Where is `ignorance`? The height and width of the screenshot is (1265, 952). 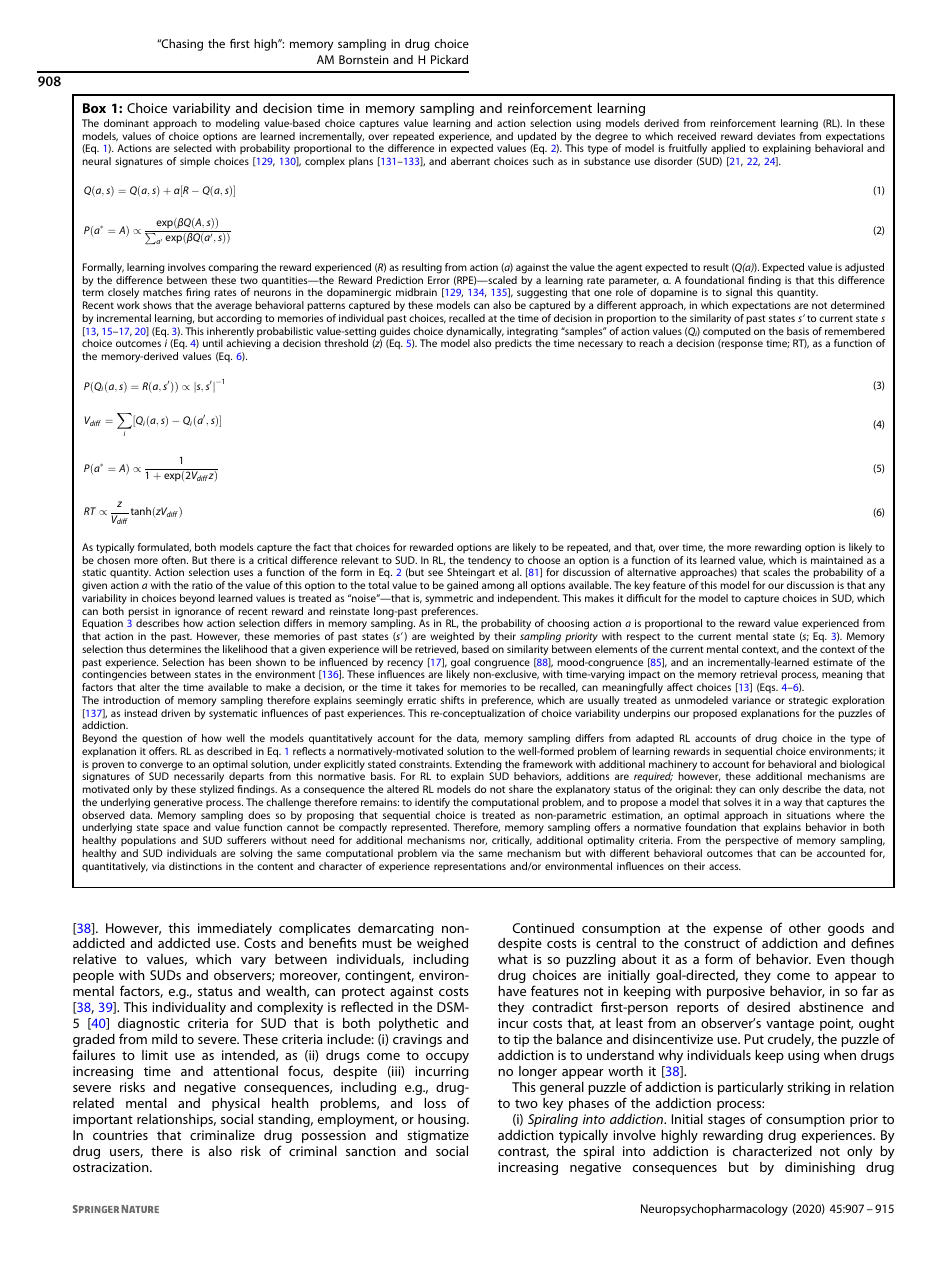 ignorance is located at coordinates (198, 613).
